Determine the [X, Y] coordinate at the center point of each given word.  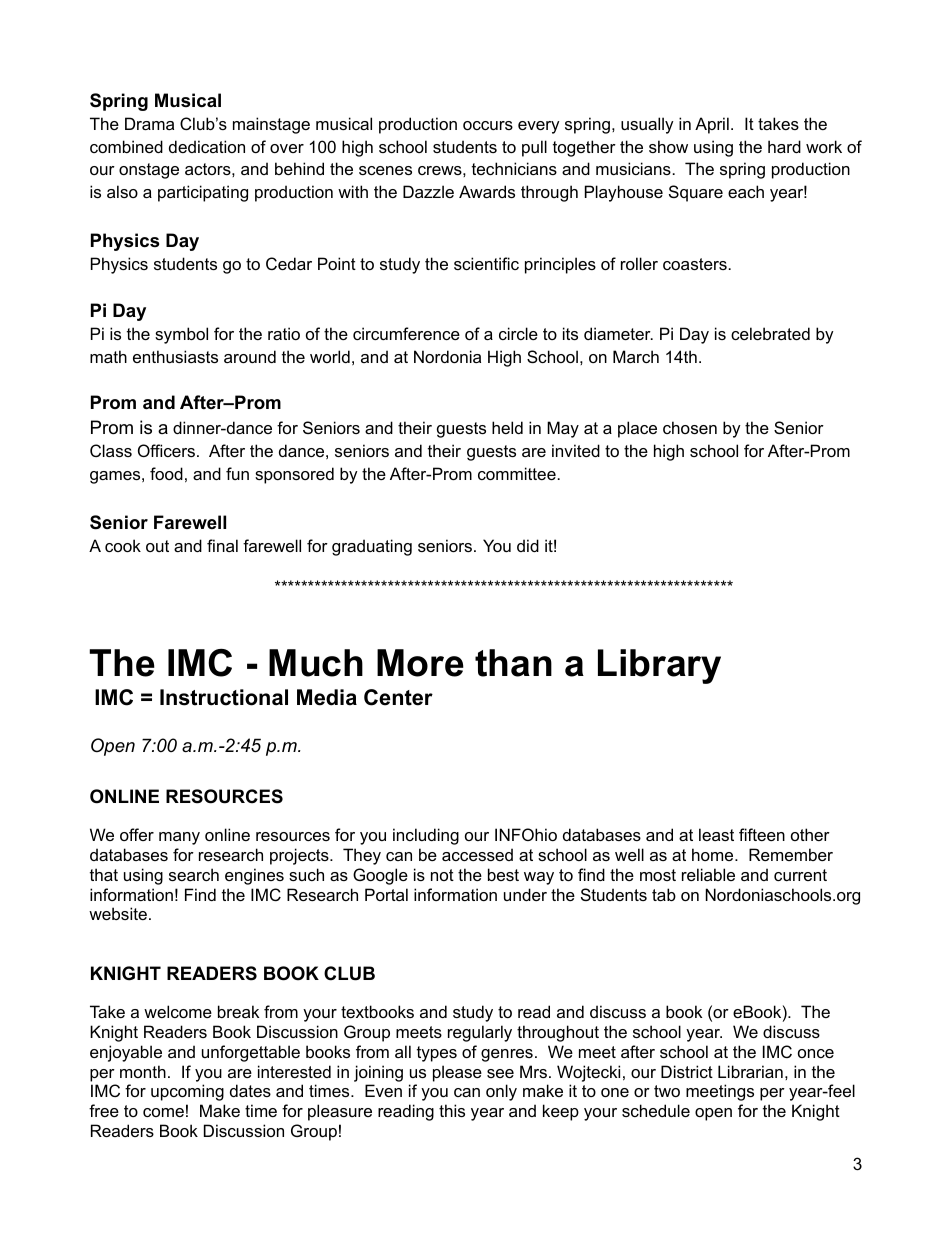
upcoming [187, 1092]
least [716, 834]
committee [517, 473]
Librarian [750, 1071]
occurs [488, 125]
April [712, 125]
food [166, 473]
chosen [690, 427]
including [426, 836]
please [457, 1073]
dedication [207, 146]
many [179, 838]
